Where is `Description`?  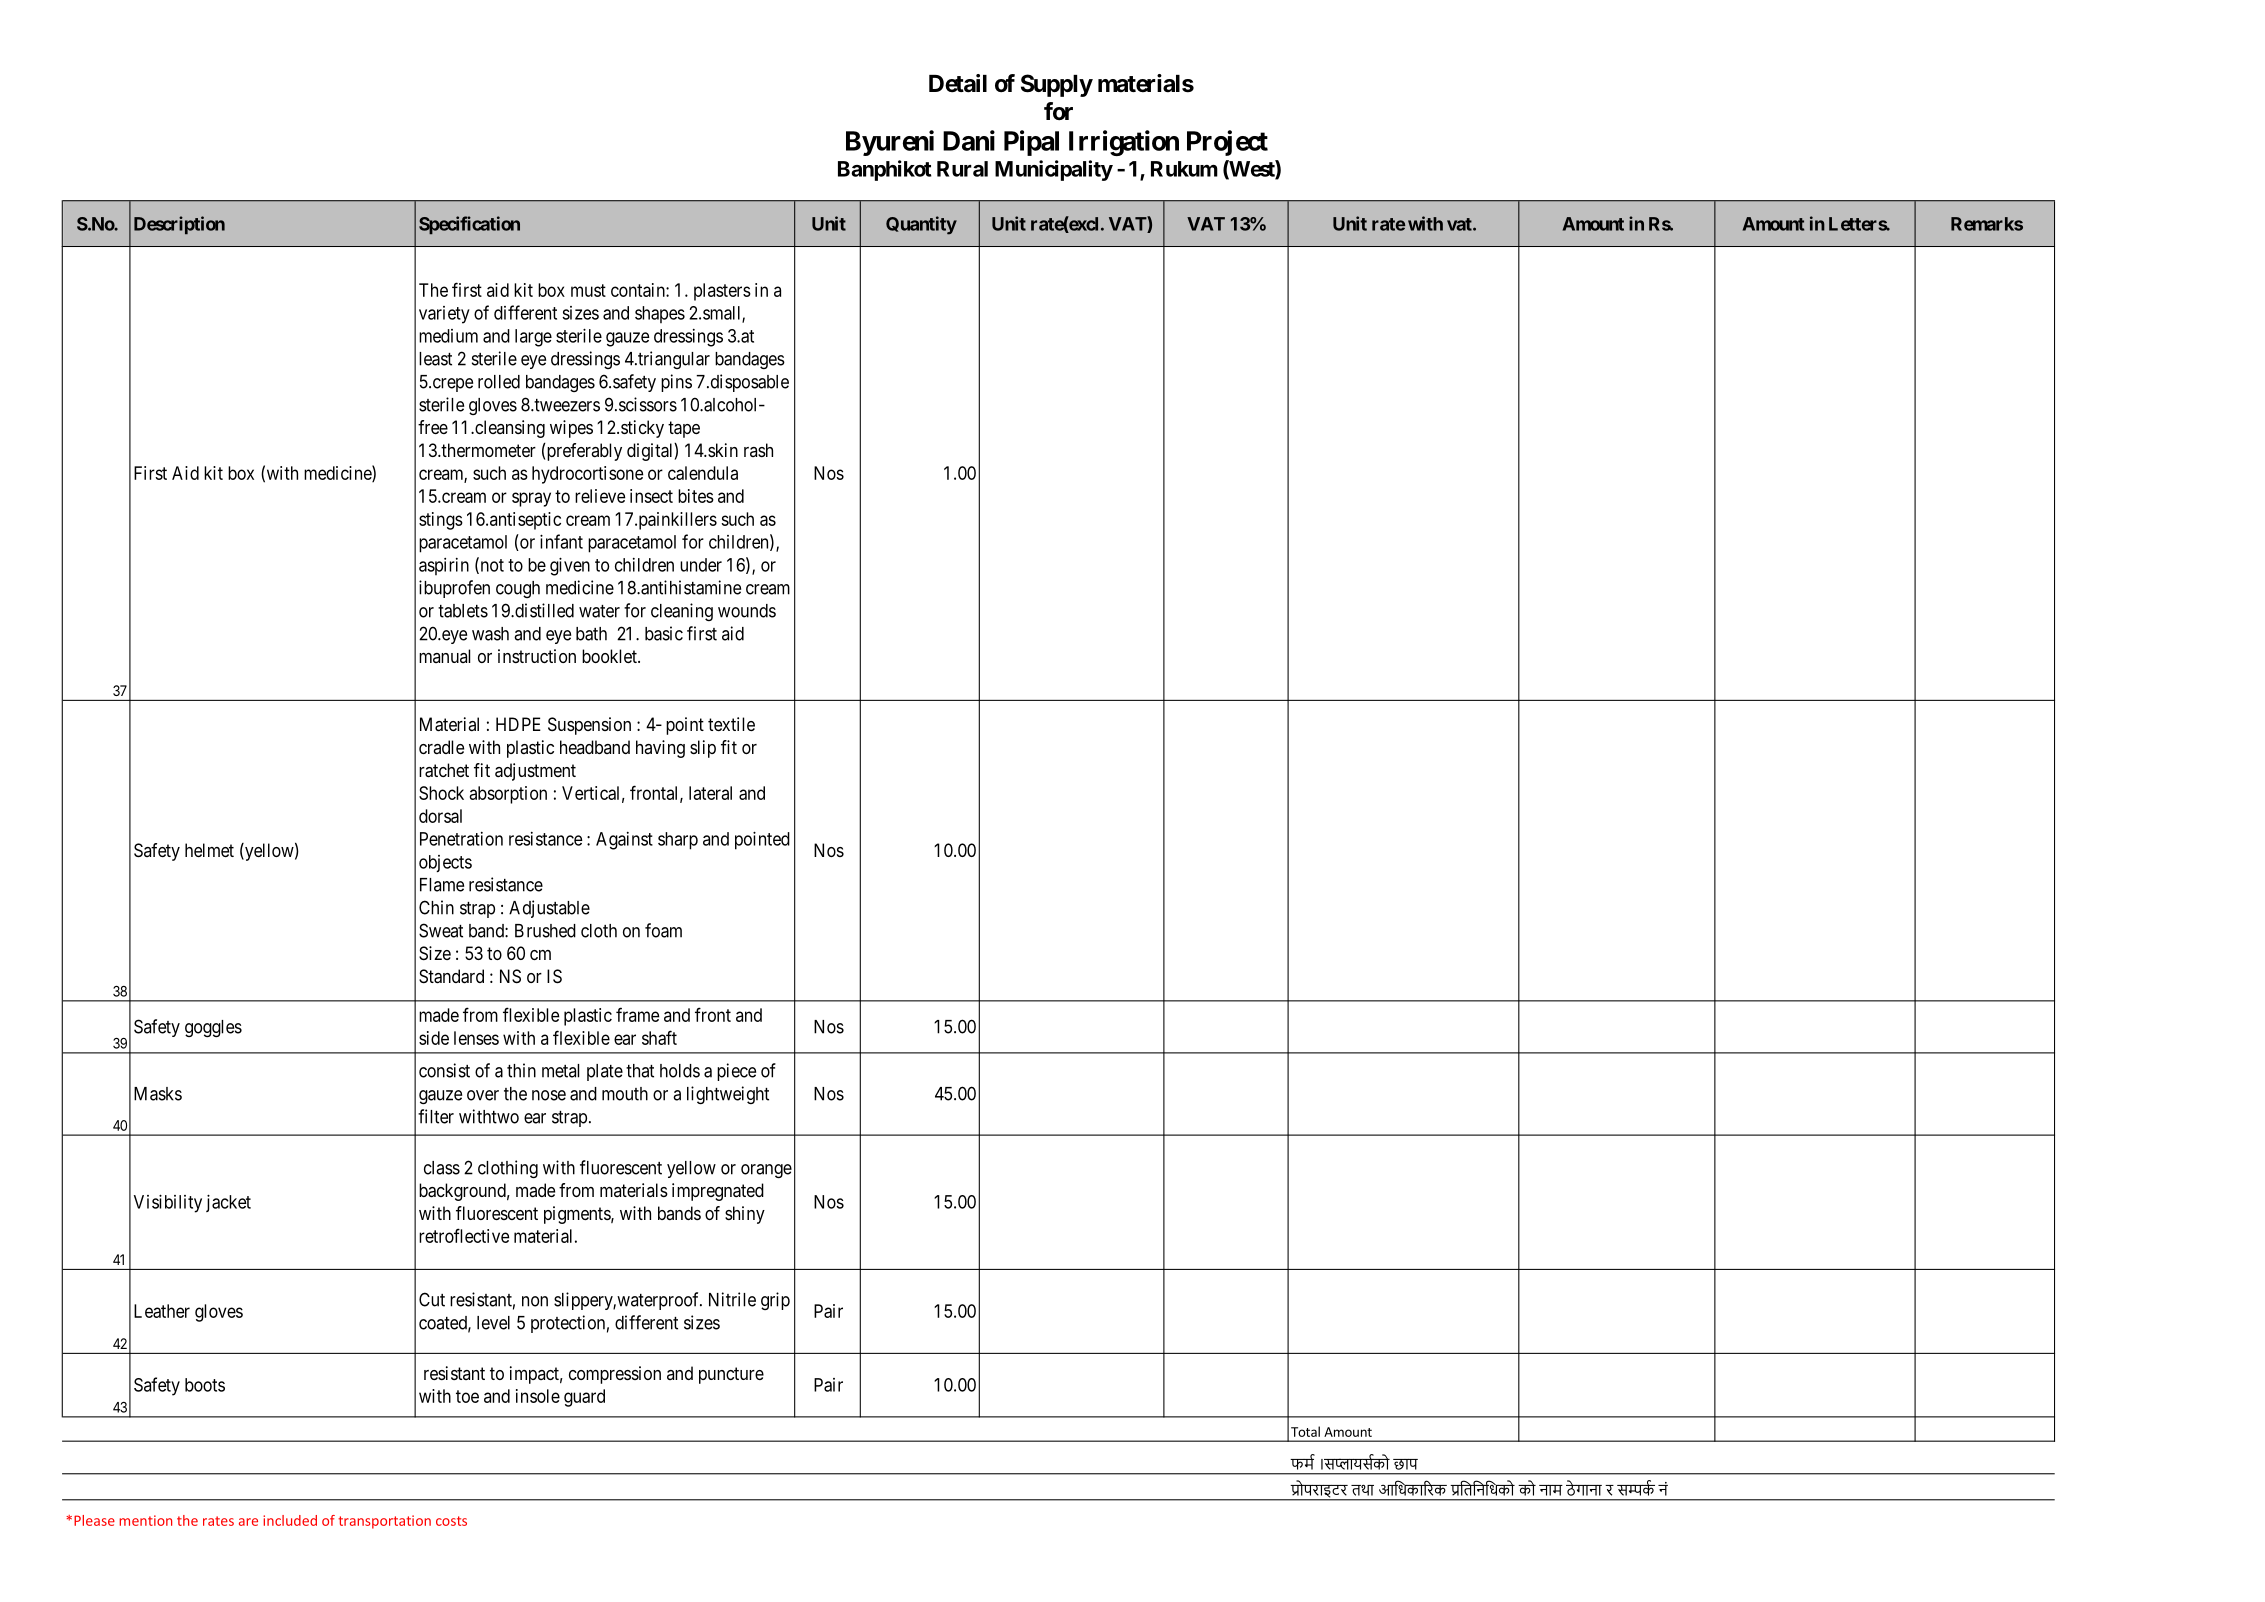
Description is located at coordinates (179, 225).
